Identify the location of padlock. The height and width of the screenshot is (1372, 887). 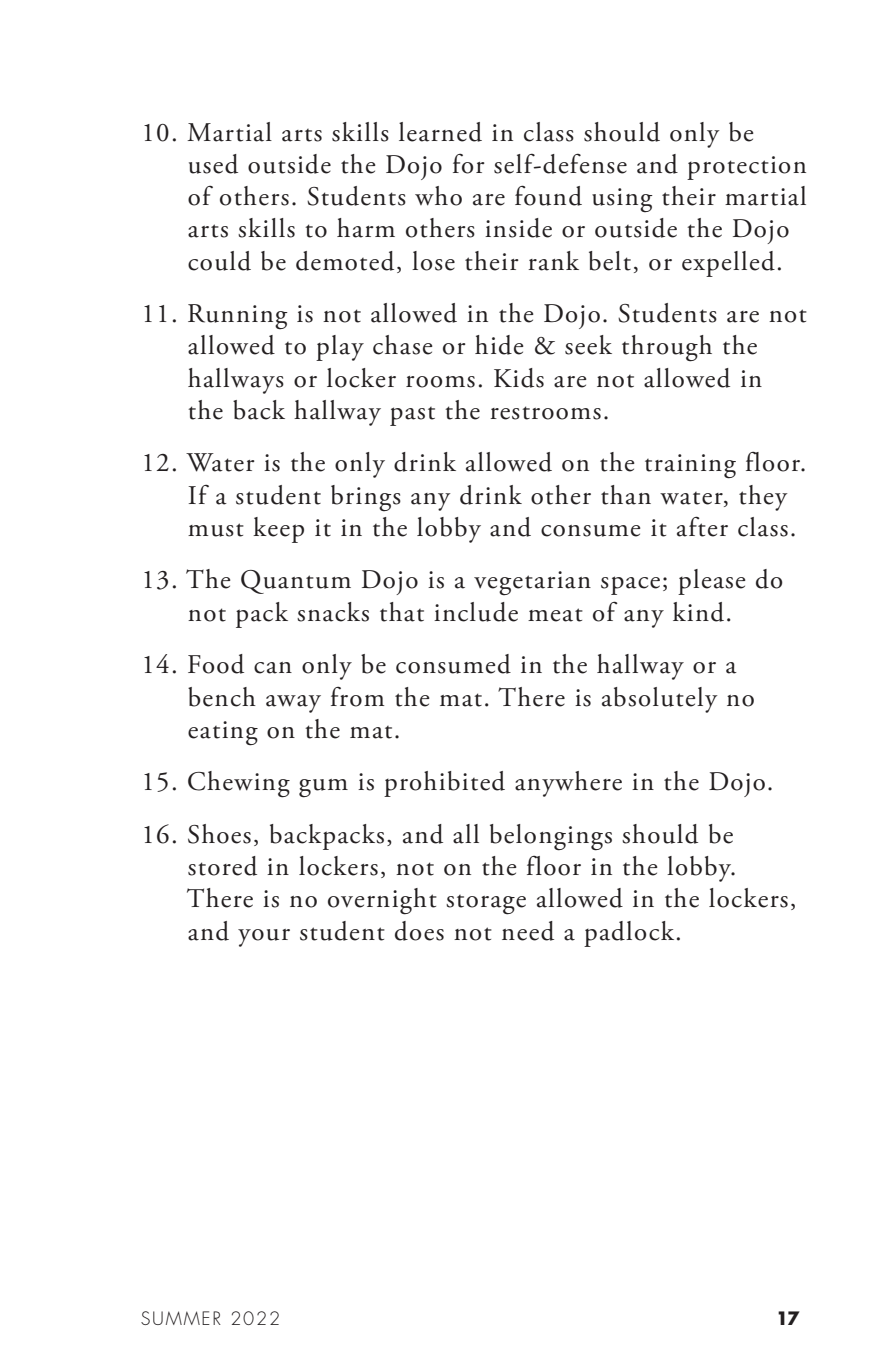
(629, 934).
